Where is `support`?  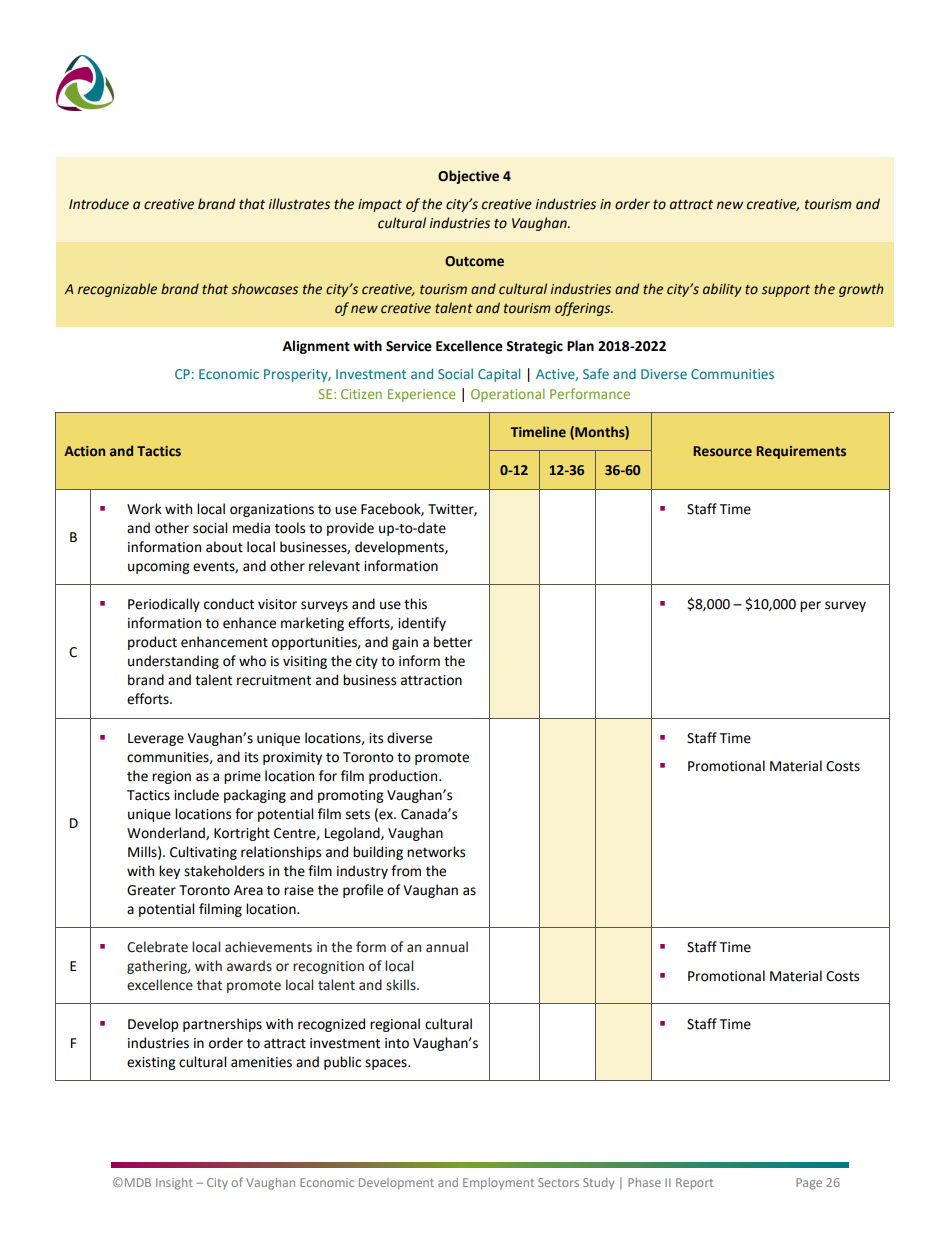
support is located at coordinates (786, 291).
